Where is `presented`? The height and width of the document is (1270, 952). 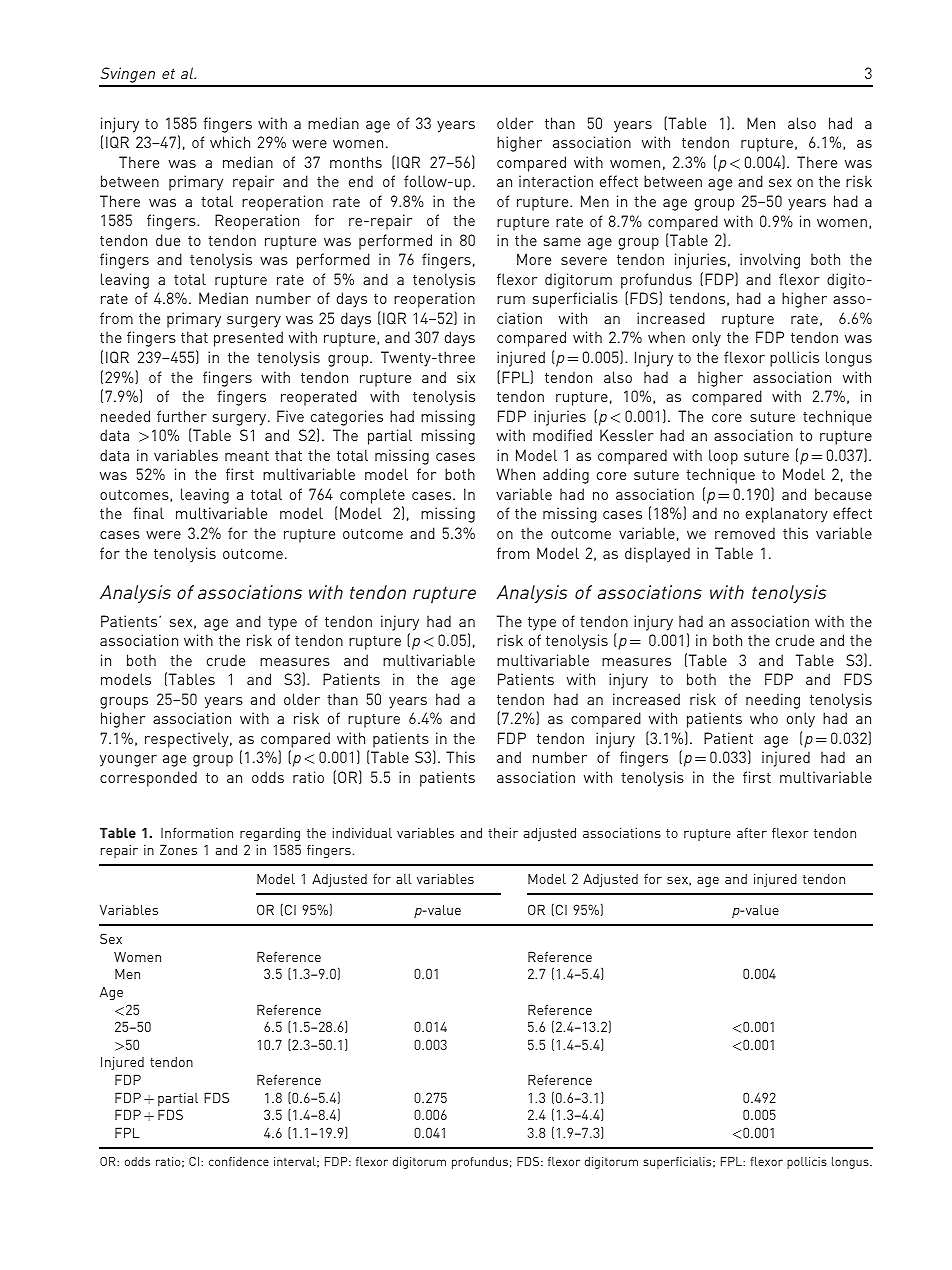
presented is located at coordinates (248, 339).
